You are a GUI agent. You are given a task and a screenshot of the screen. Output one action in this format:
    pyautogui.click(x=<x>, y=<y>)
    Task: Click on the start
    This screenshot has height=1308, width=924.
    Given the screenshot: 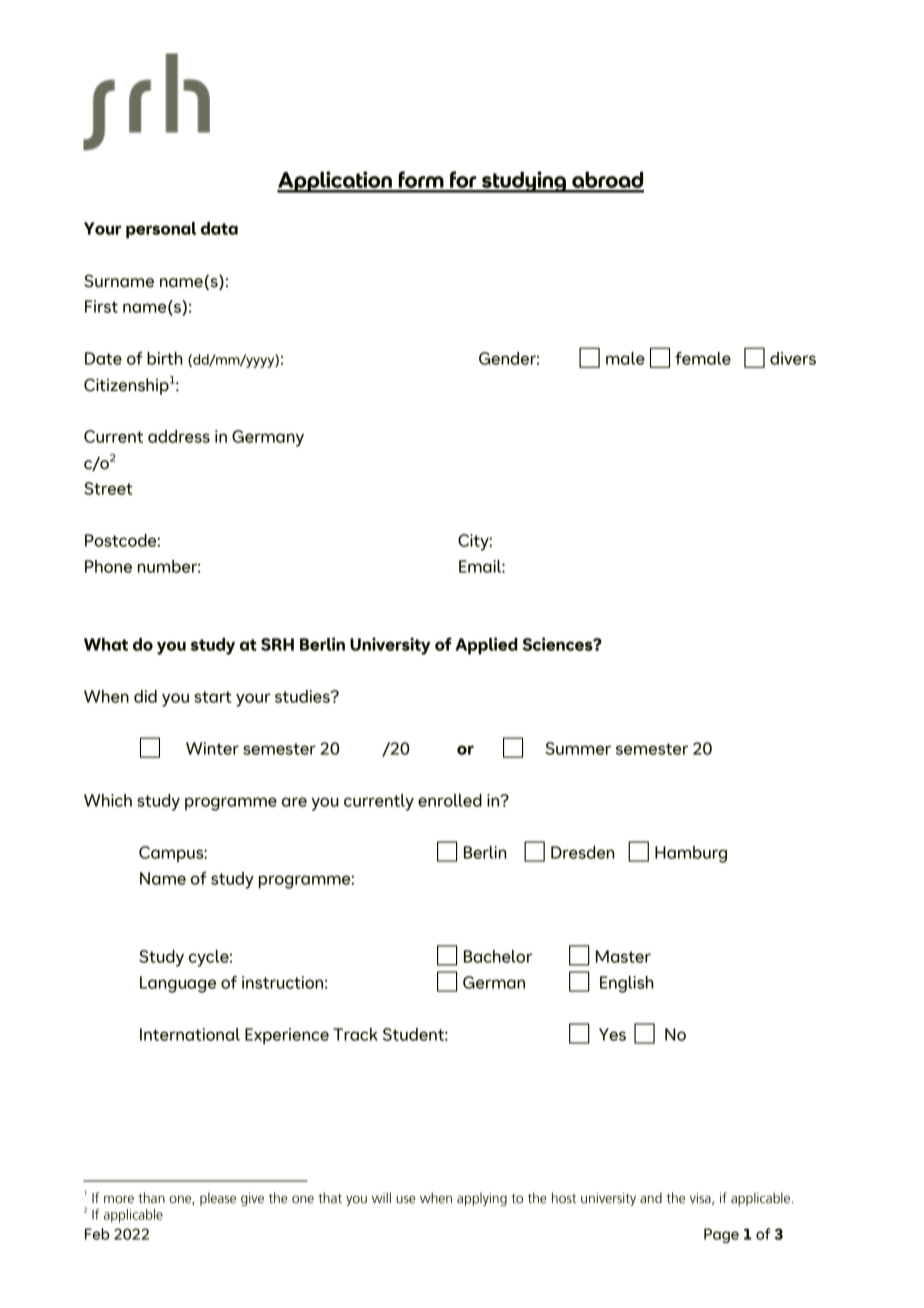 What is the action you would take?
    pyautogui.click(x=213, y=697)
